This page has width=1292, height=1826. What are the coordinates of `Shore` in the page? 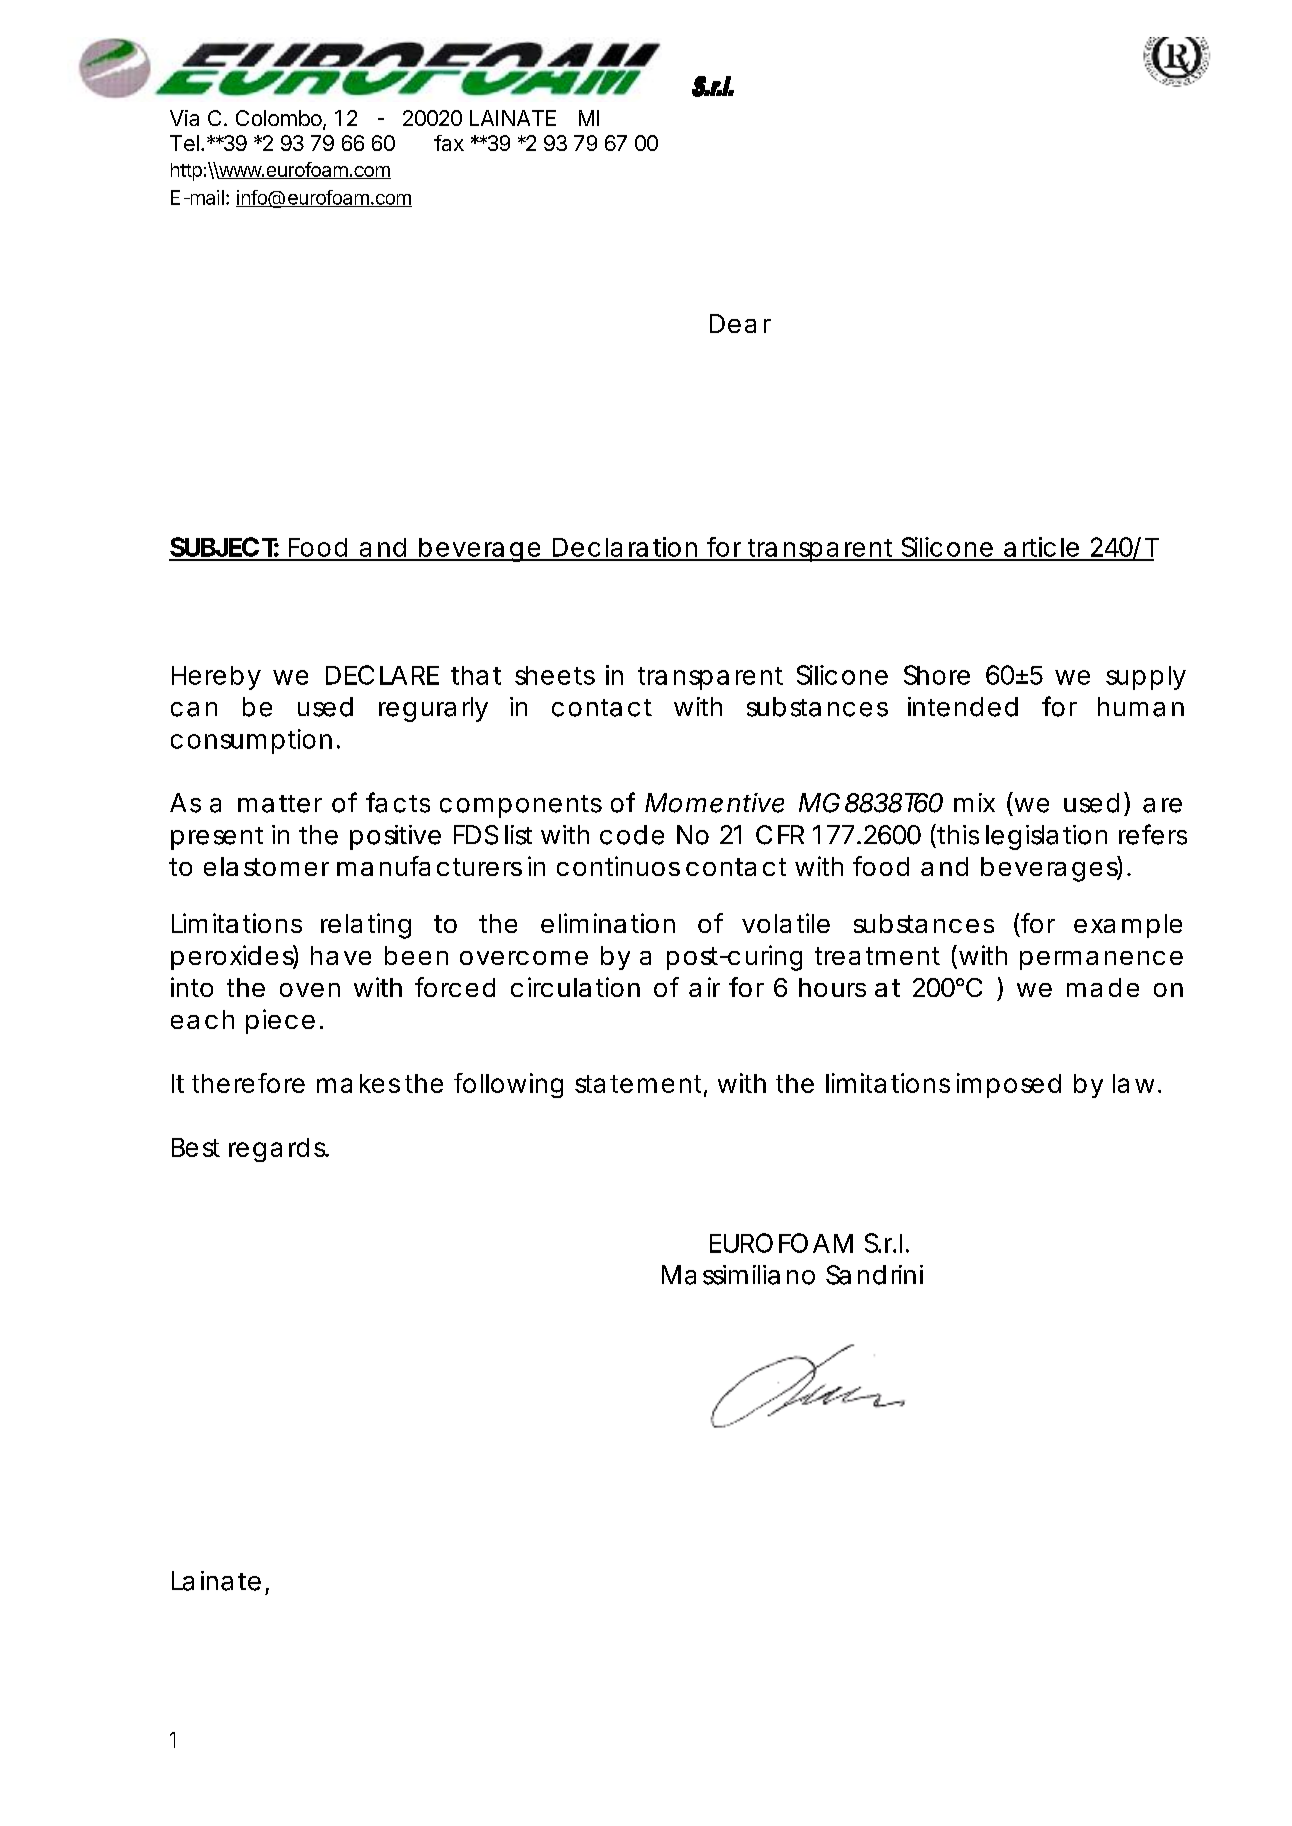 It's located at (937, 675).
